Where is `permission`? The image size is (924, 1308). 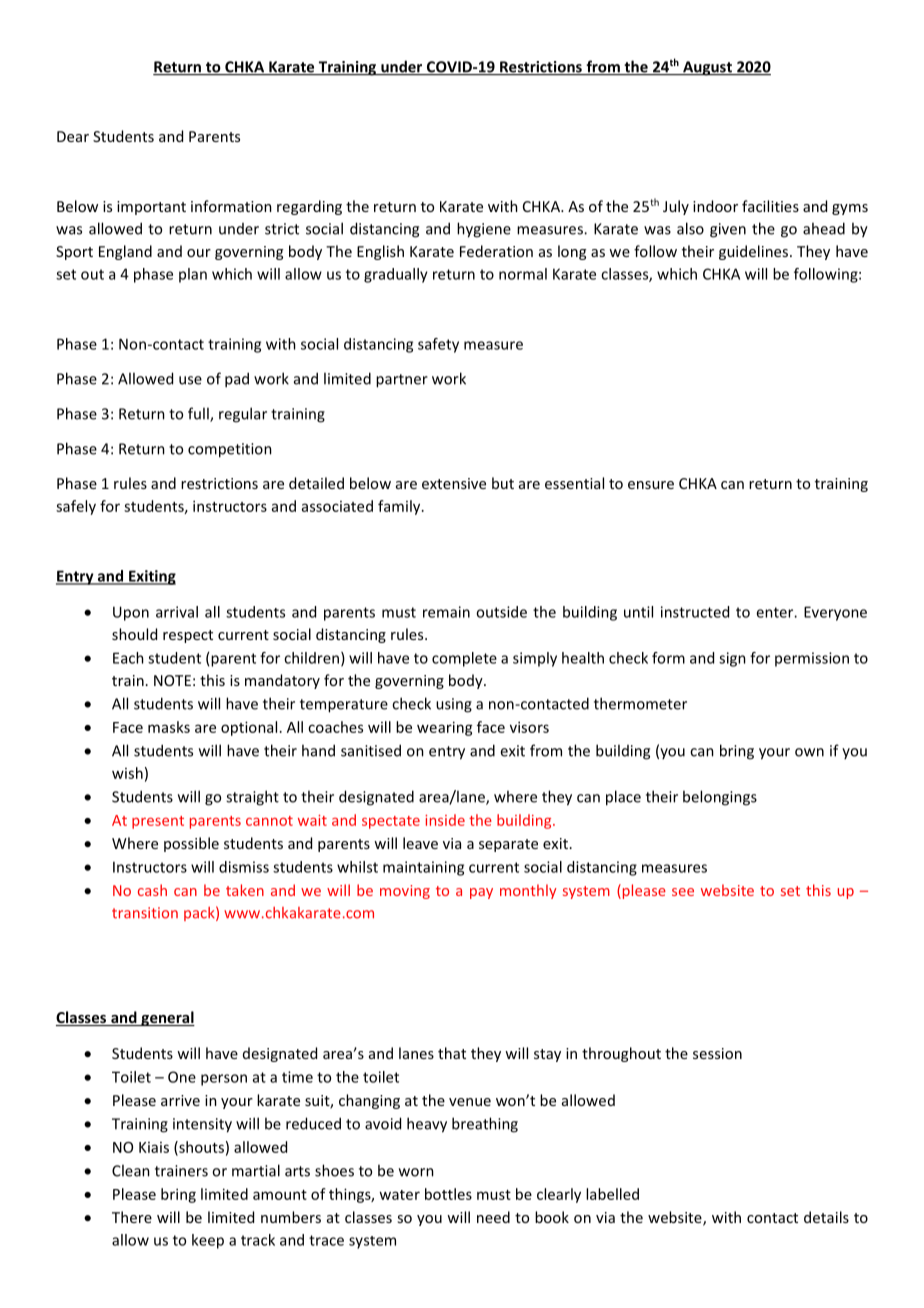
permission is located at coordinates (812, 659).
